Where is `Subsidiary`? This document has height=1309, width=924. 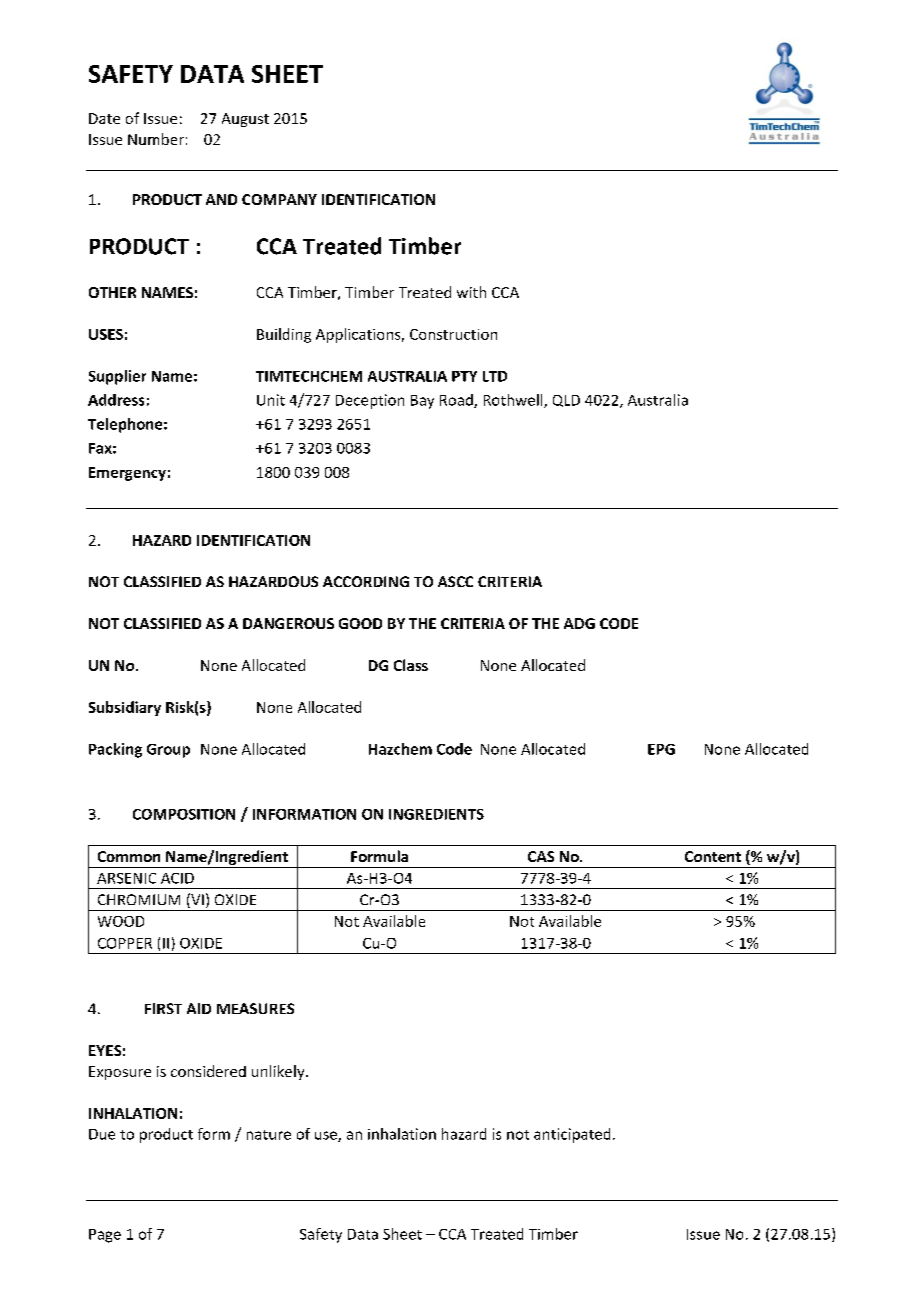 Subsidiary is located at coordinates (125, 708).
